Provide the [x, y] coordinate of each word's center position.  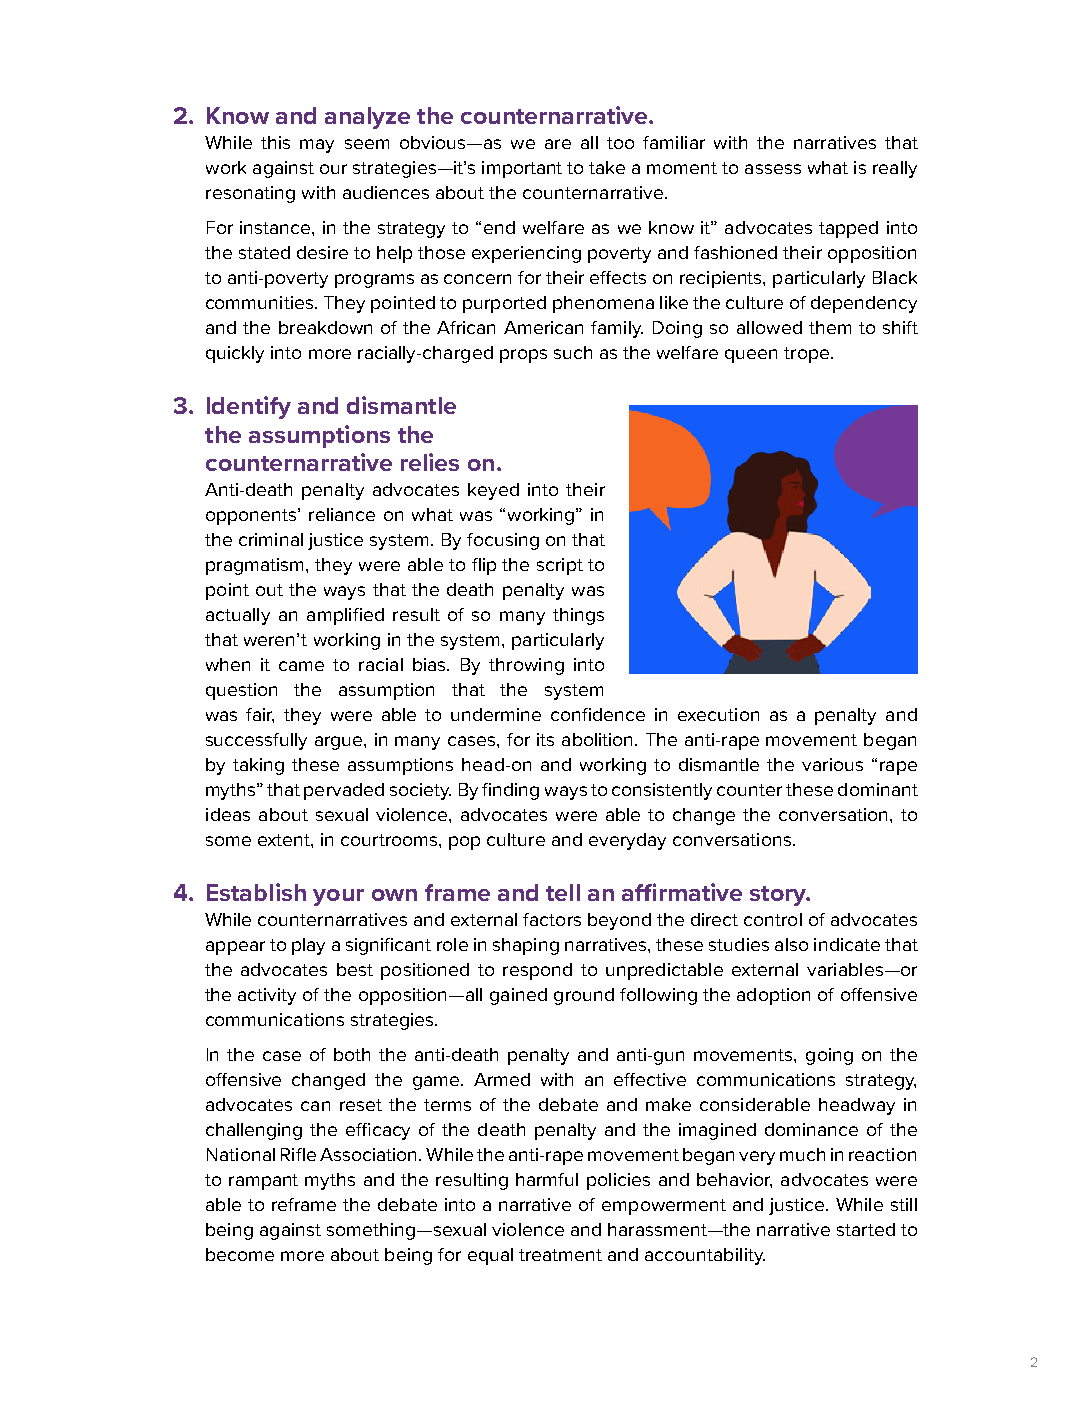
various [832, 764]
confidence [598, 714]
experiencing [526, 254]
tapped [848, 229]
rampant [263, 1182]
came [301, 666]
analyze [367, 118]
